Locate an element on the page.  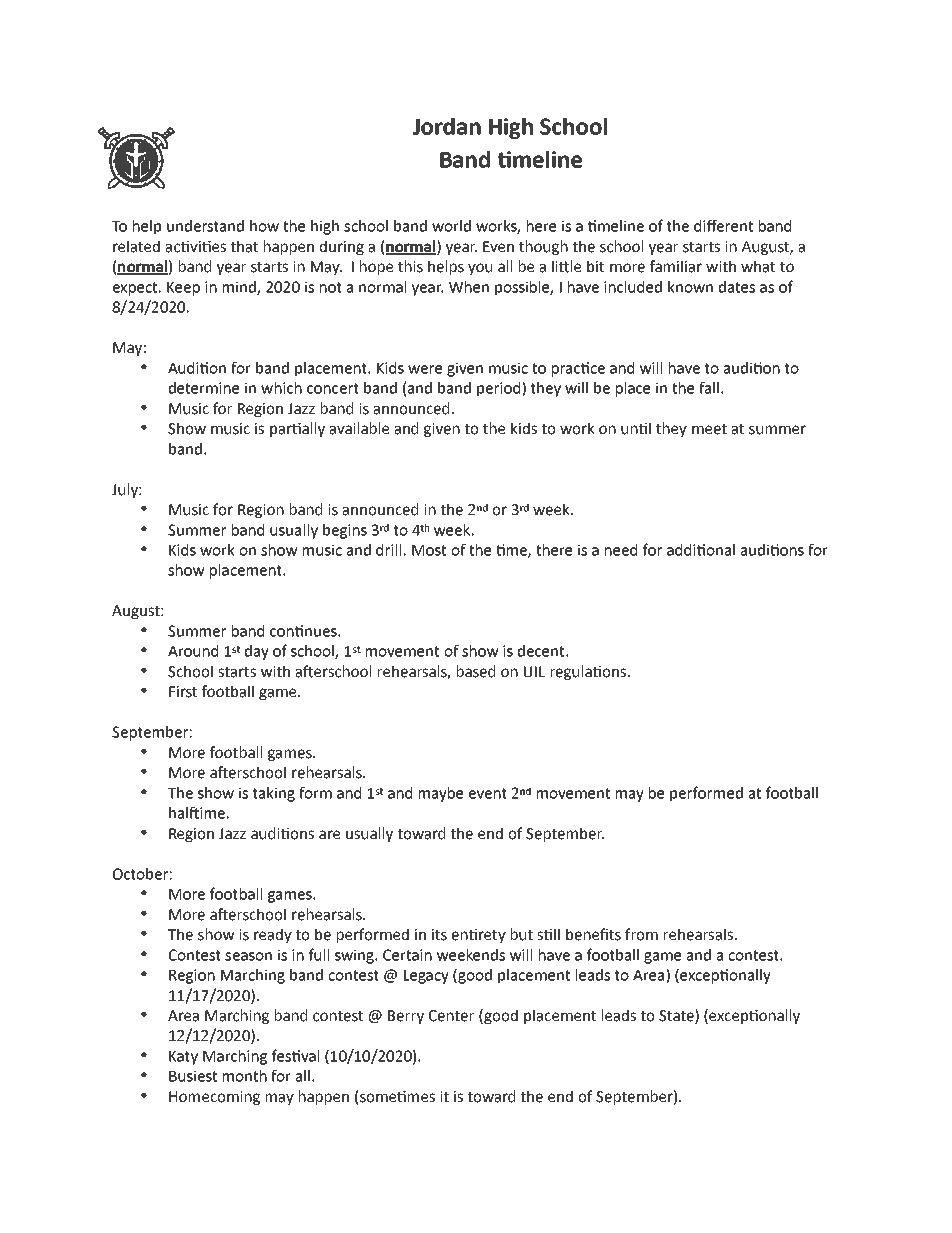
need is located at coordinates (621, 550).
